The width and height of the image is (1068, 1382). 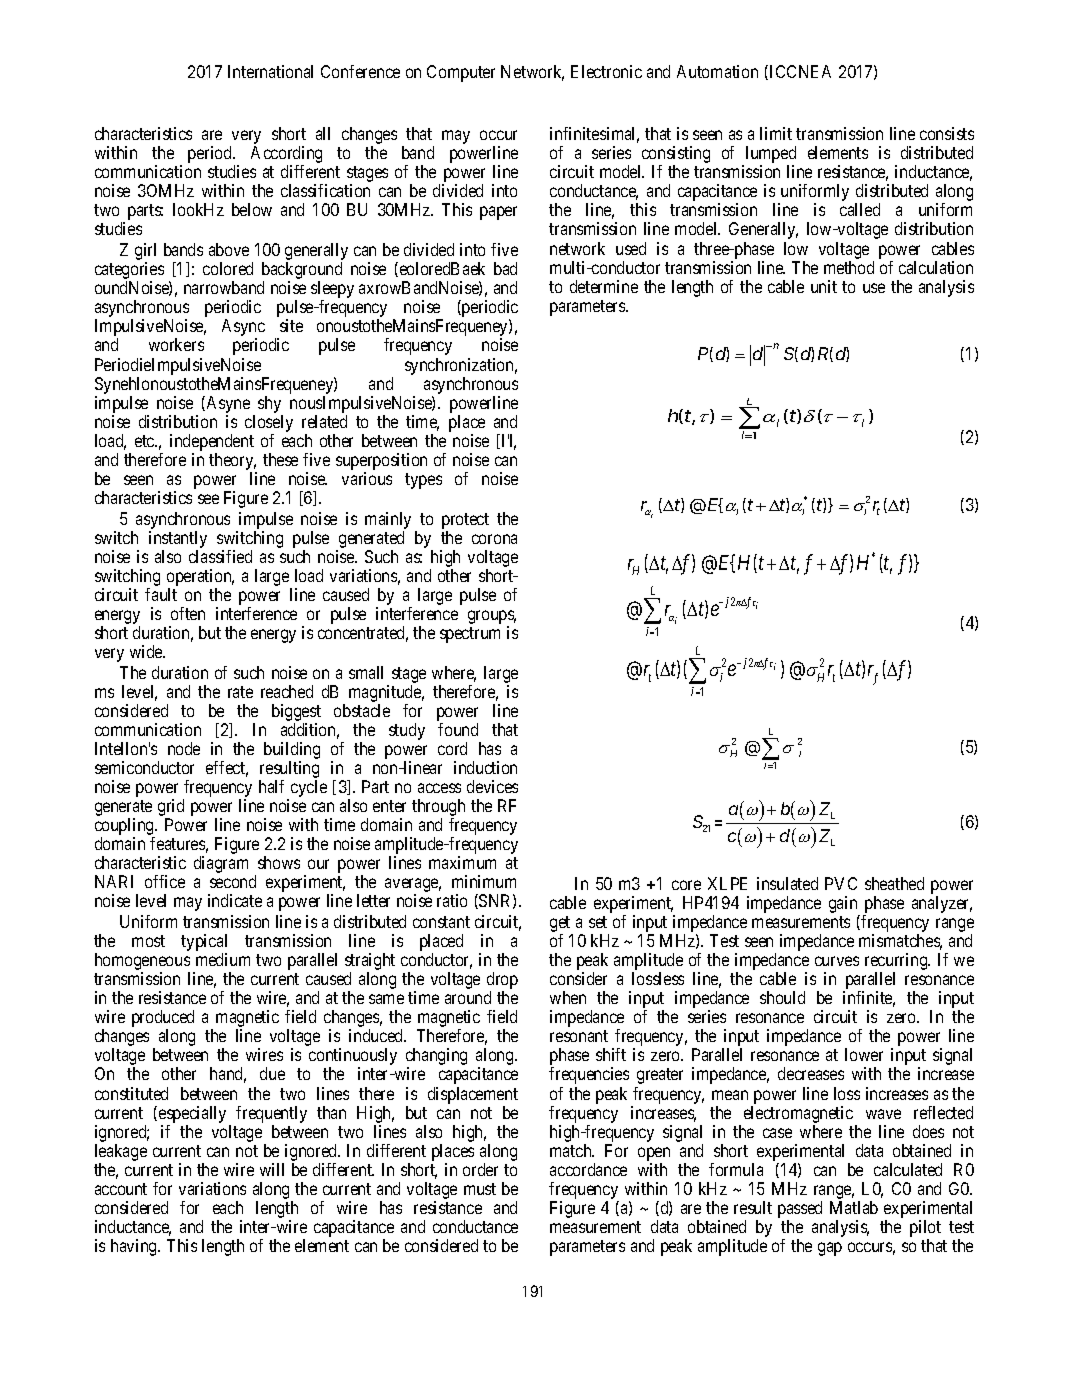 What do you see at coordinates (212, 442) in the image?
I see `independent` at bounding box center [212, 442].
